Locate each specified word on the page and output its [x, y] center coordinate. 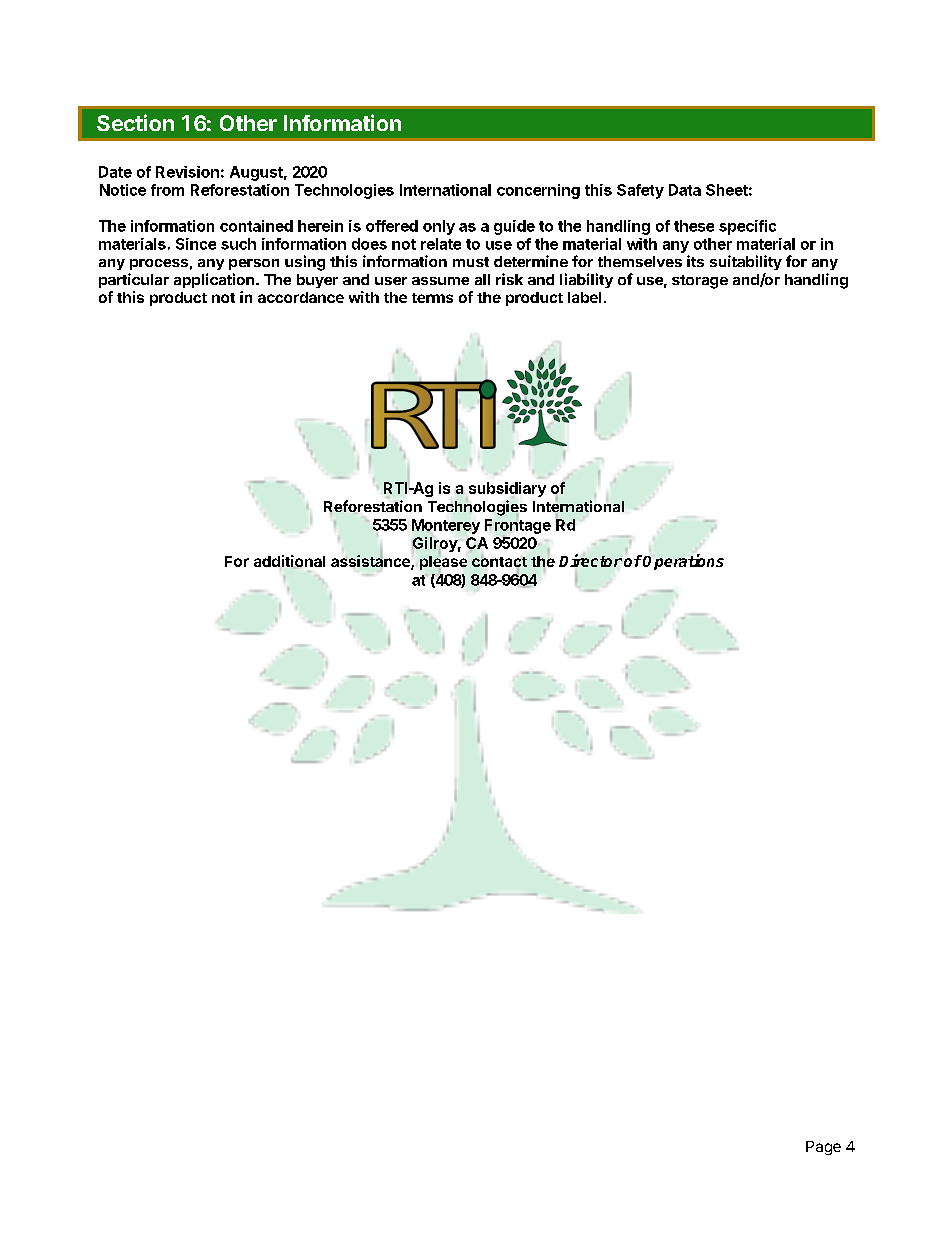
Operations [682, 562]
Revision [187, 172]
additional [289, 562]
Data [685, 190]
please [443, 563]
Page [823, 1148]
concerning [538, 191]
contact [499, 562]
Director [590, 560]
